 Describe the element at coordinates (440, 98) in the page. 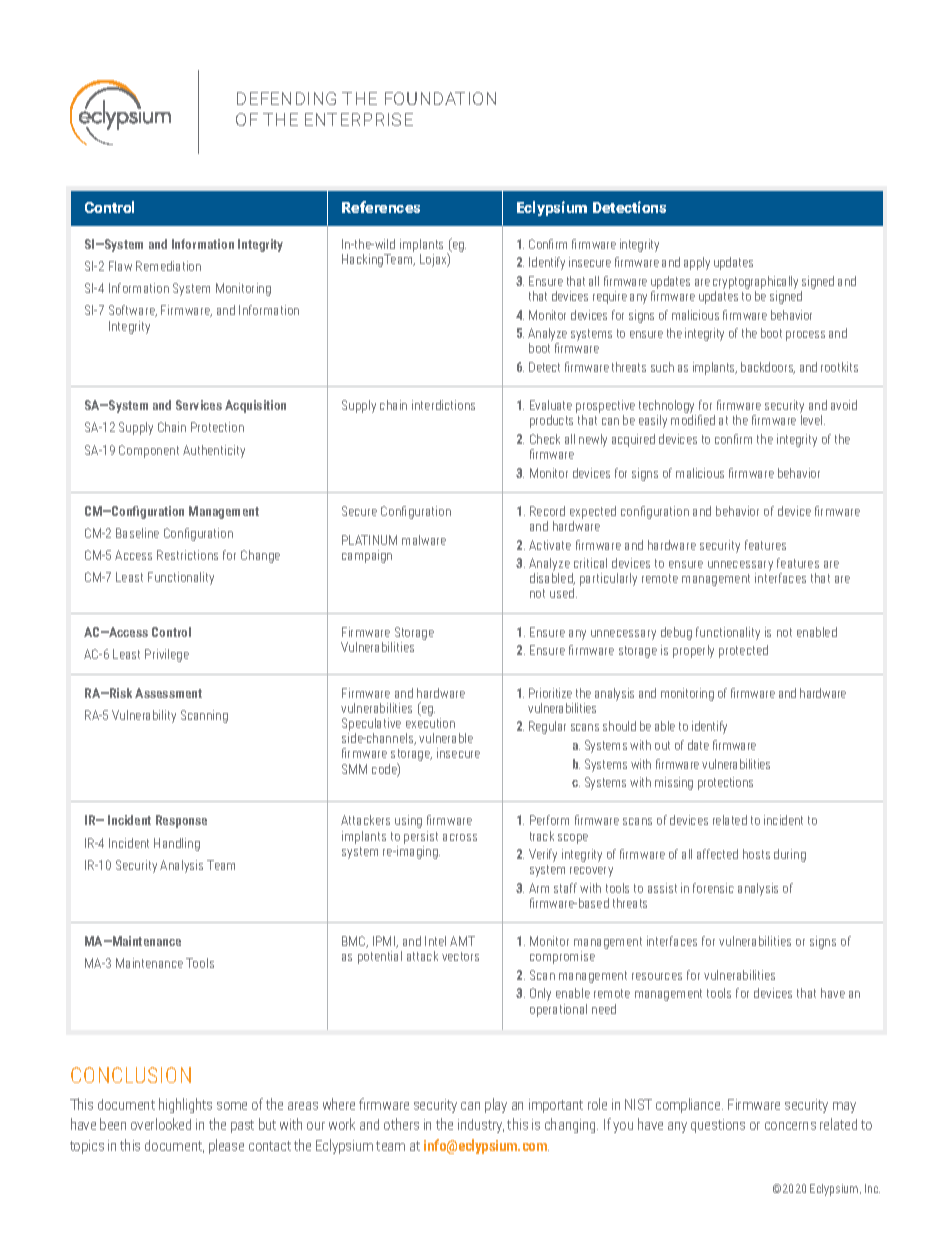

I see `FOUNDATION` at that location.
